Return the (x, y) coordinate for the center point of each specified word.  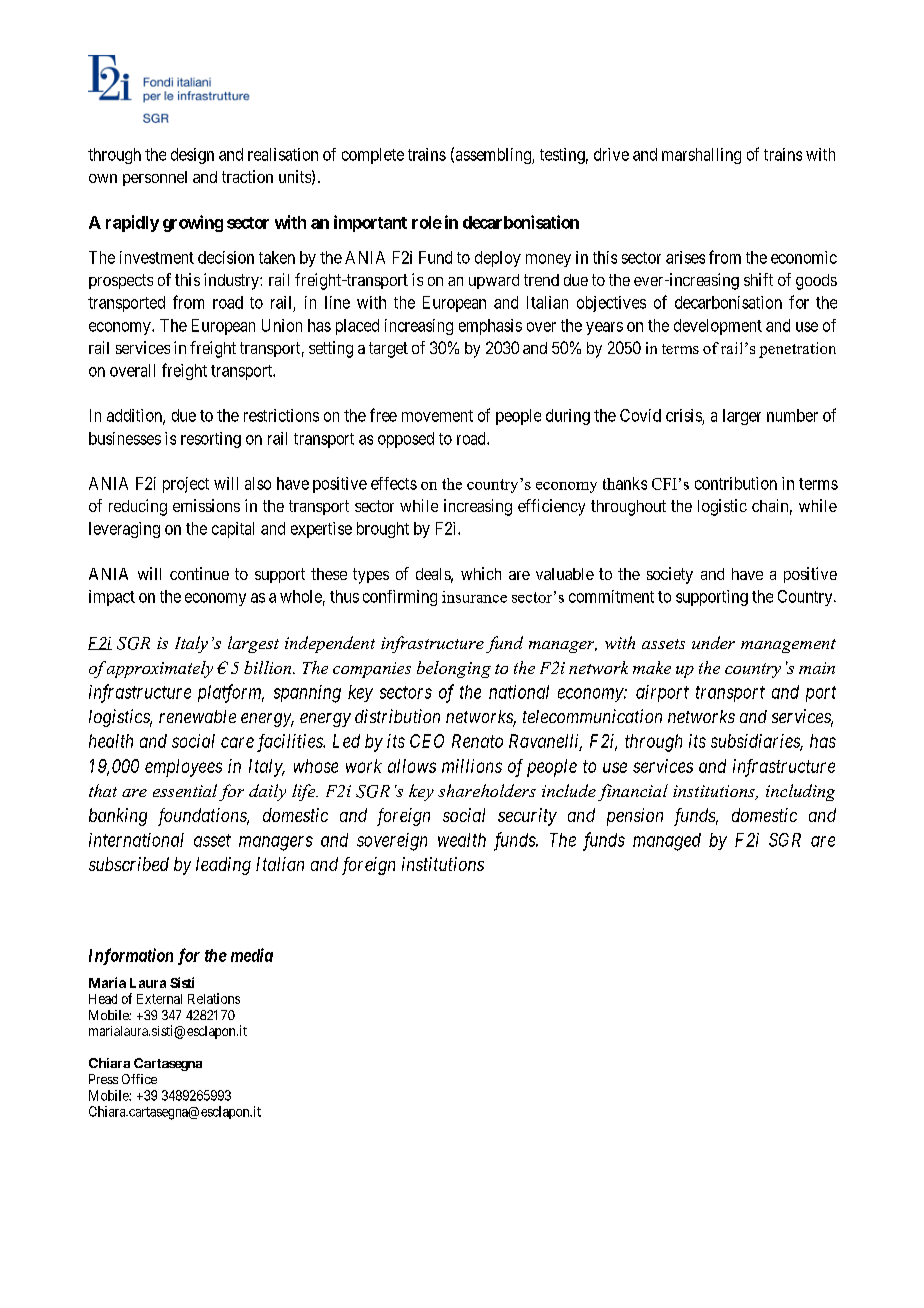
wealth (462, 840)
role (427, 222)
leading (223, 866)
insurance (474, 597)
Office (139, 1079)
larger (742, 417)
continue (199, 573)
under (713, 642)
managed (667, 842)
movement (437, 416)
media (252, 955)
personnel (155, 178)
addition (135, 416)
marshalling (701, 156)
